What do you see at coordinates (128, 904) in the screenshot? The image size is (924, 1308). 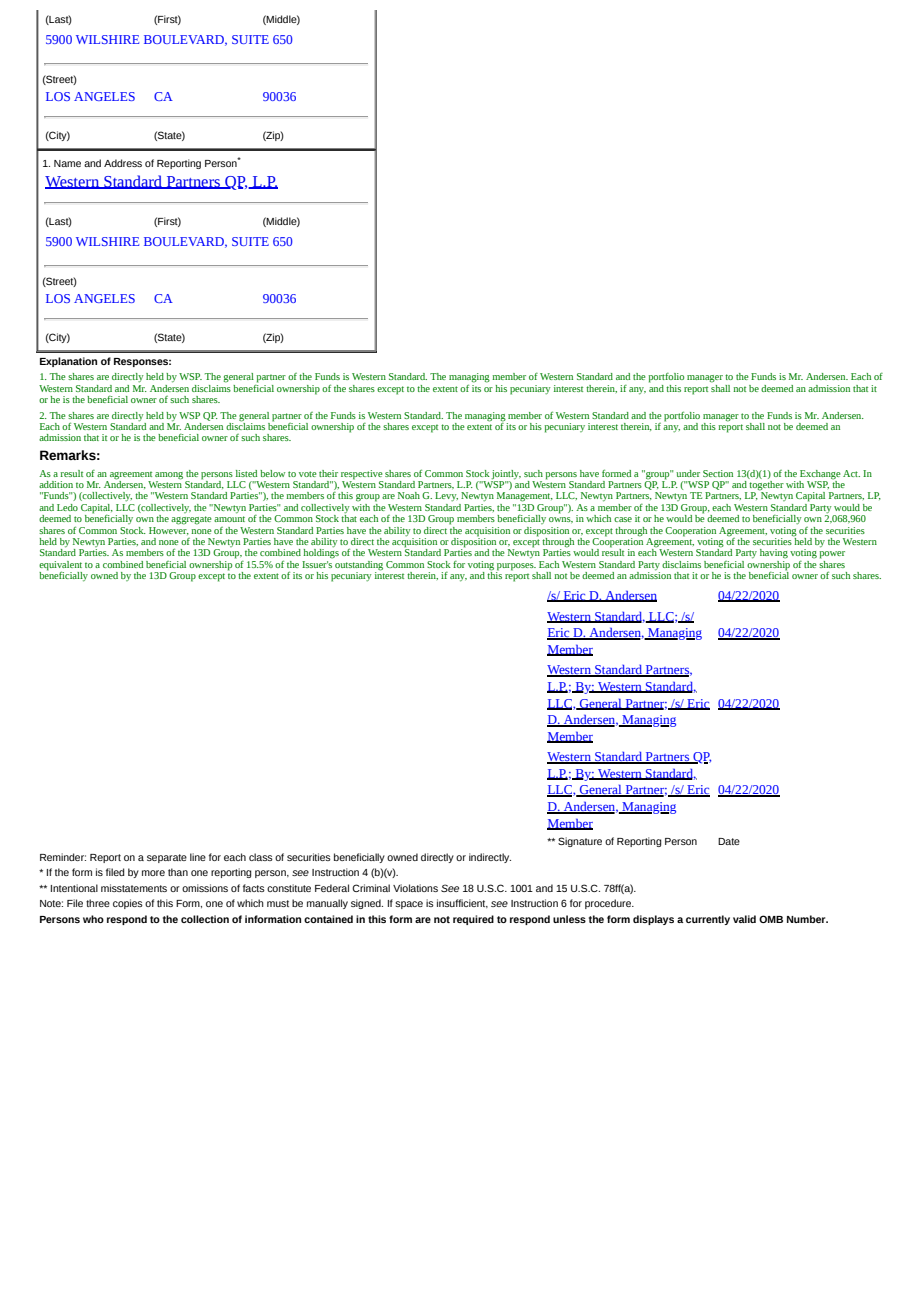 I see `copies` at bounding box center [128, 904].
